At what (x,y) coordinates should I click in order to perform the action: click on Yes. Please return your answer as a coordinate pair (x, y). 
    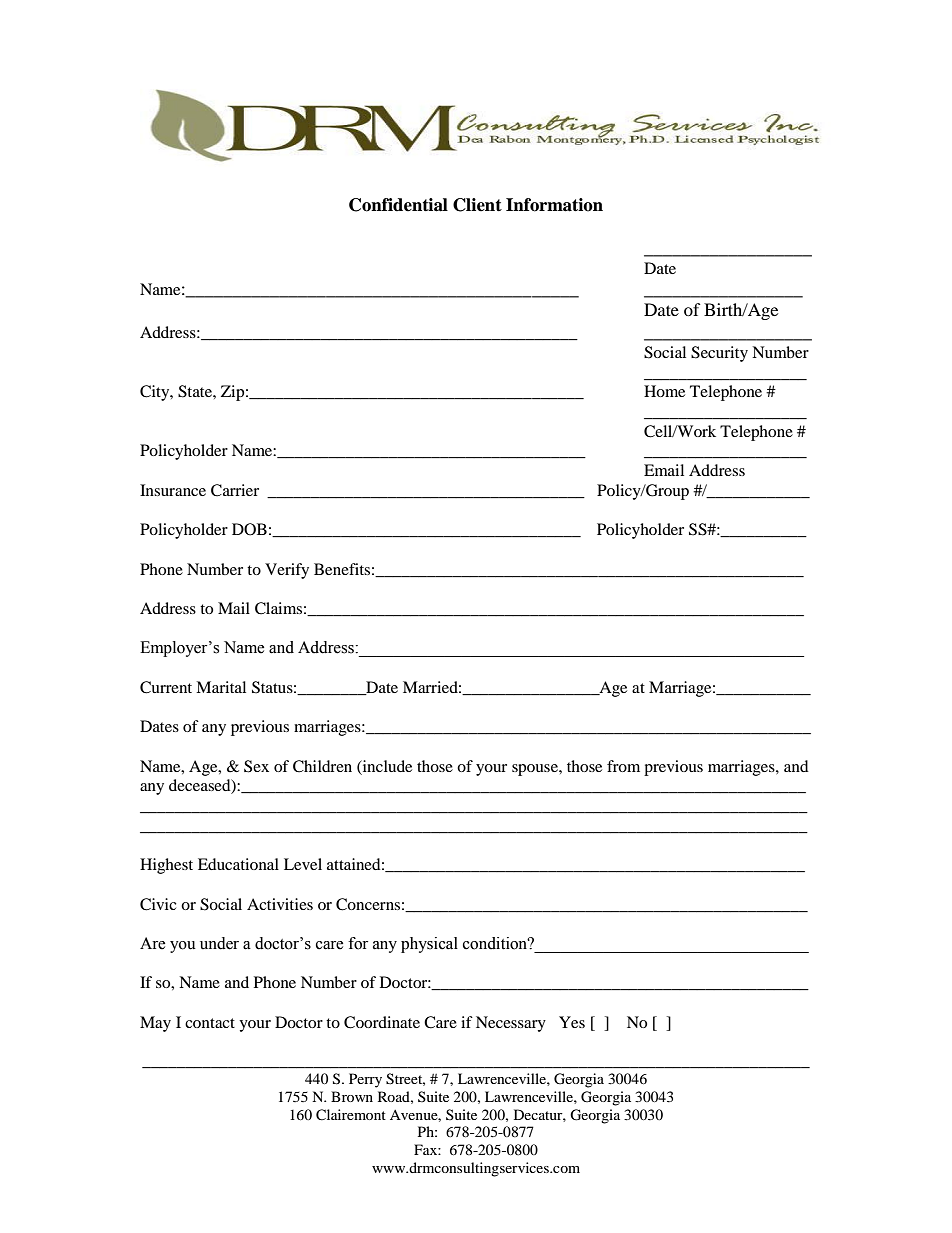
    Looking at the image, I should click on (572, 1022).
